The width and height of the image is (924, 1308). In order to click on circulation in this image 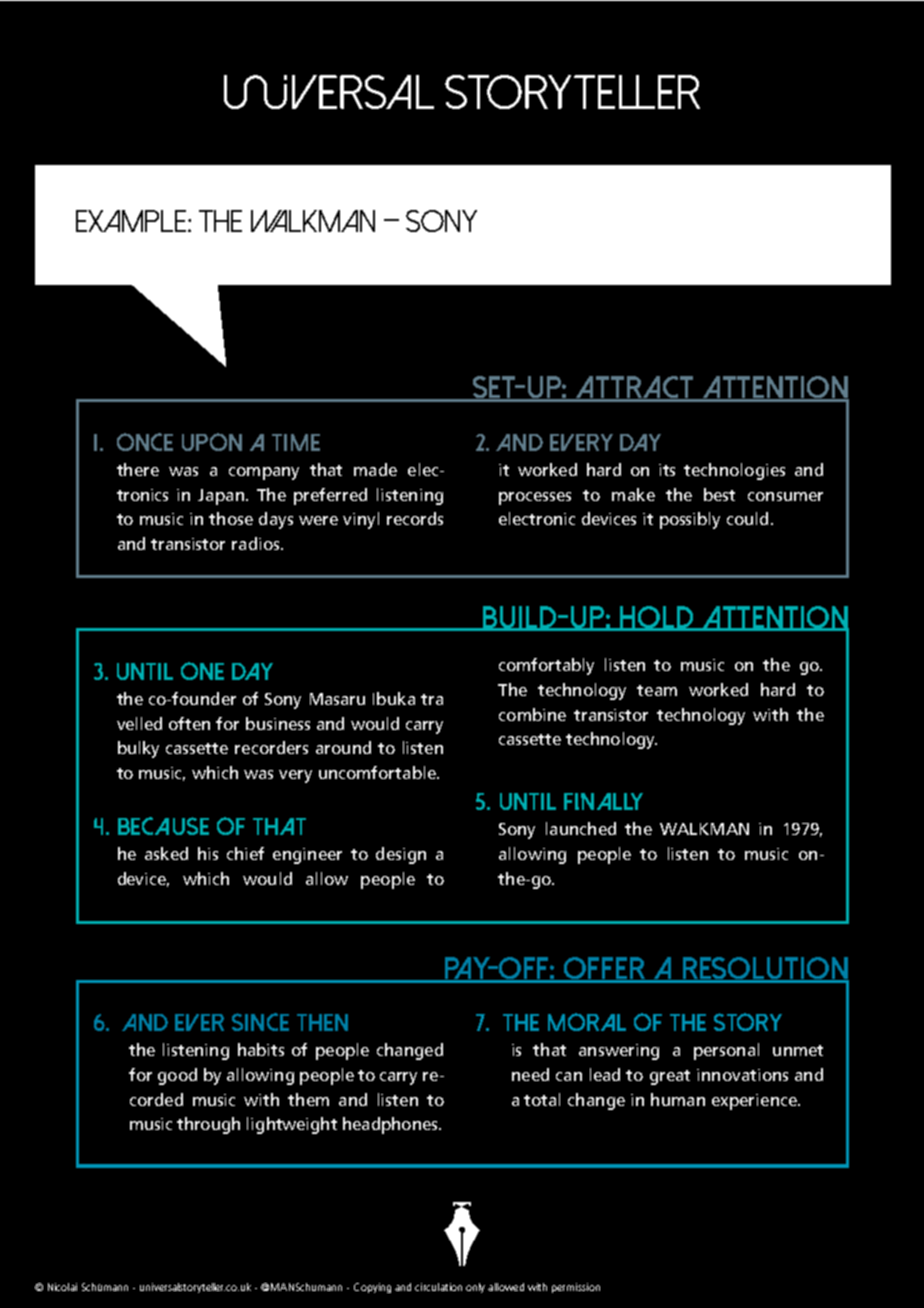, I will do `click(438, 1287)`.
